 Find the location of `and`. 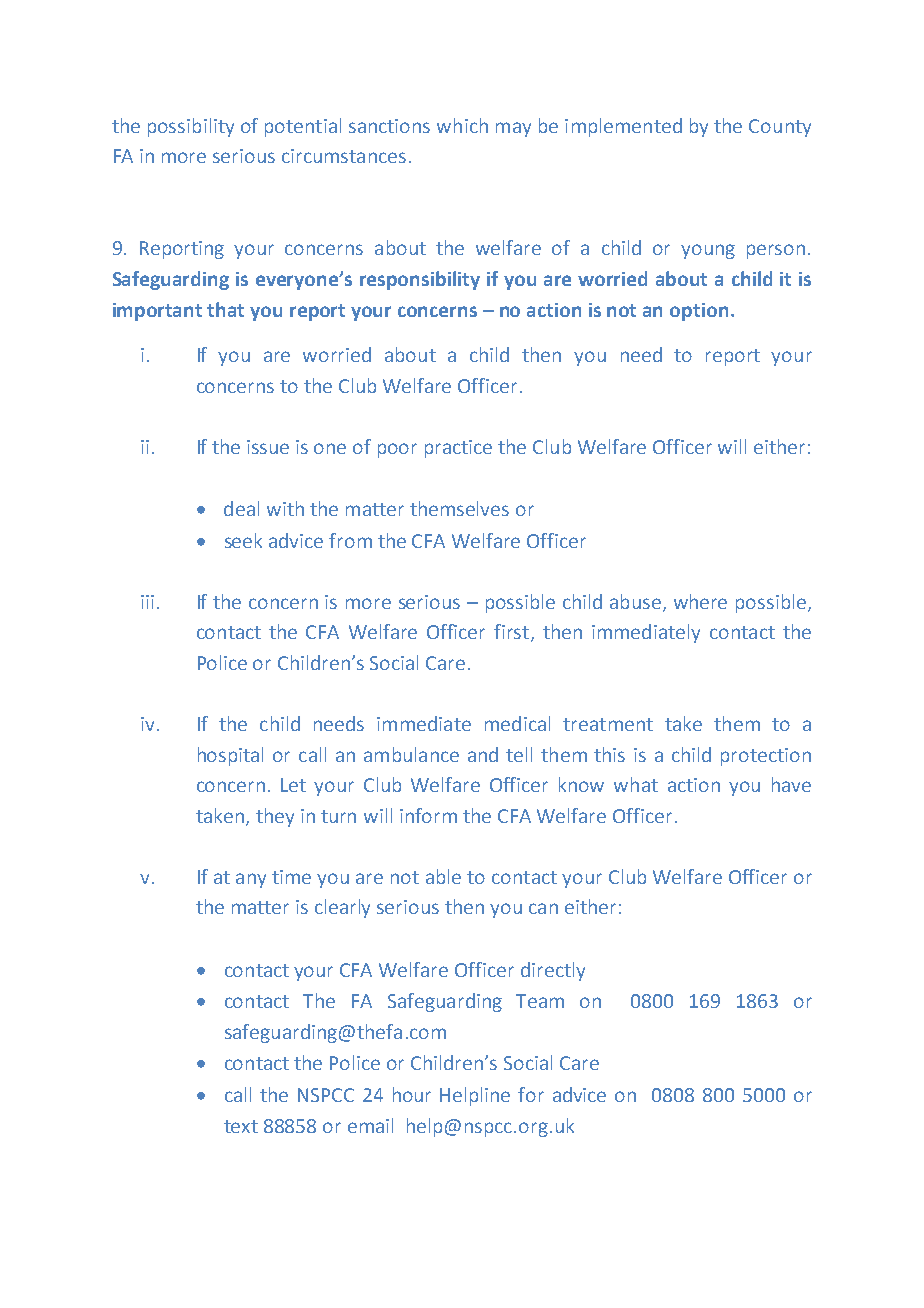

and is located at coordinates (483, 754).
